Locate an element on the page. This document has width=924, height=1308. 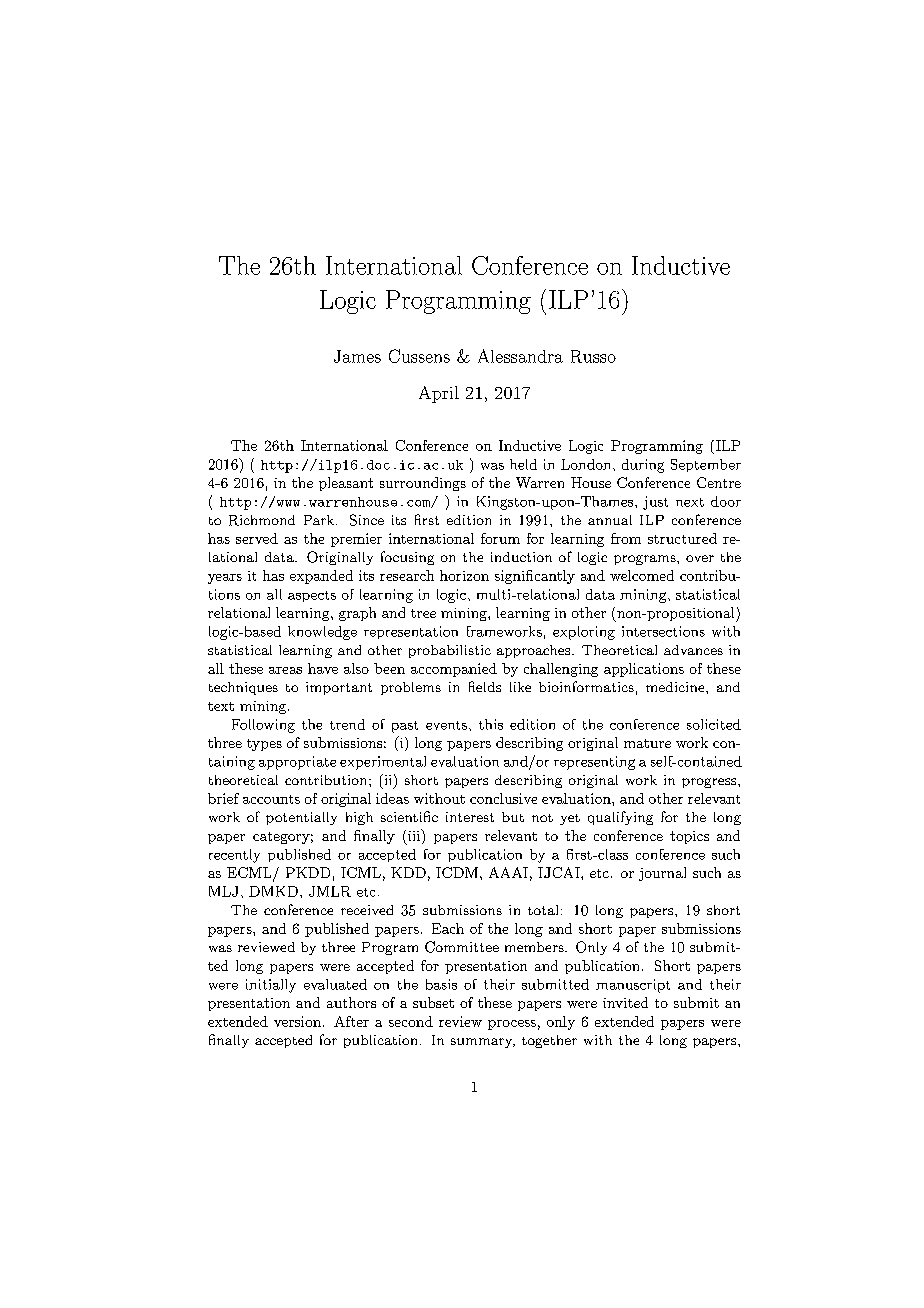
version is located at coordinates (297, 1021).
